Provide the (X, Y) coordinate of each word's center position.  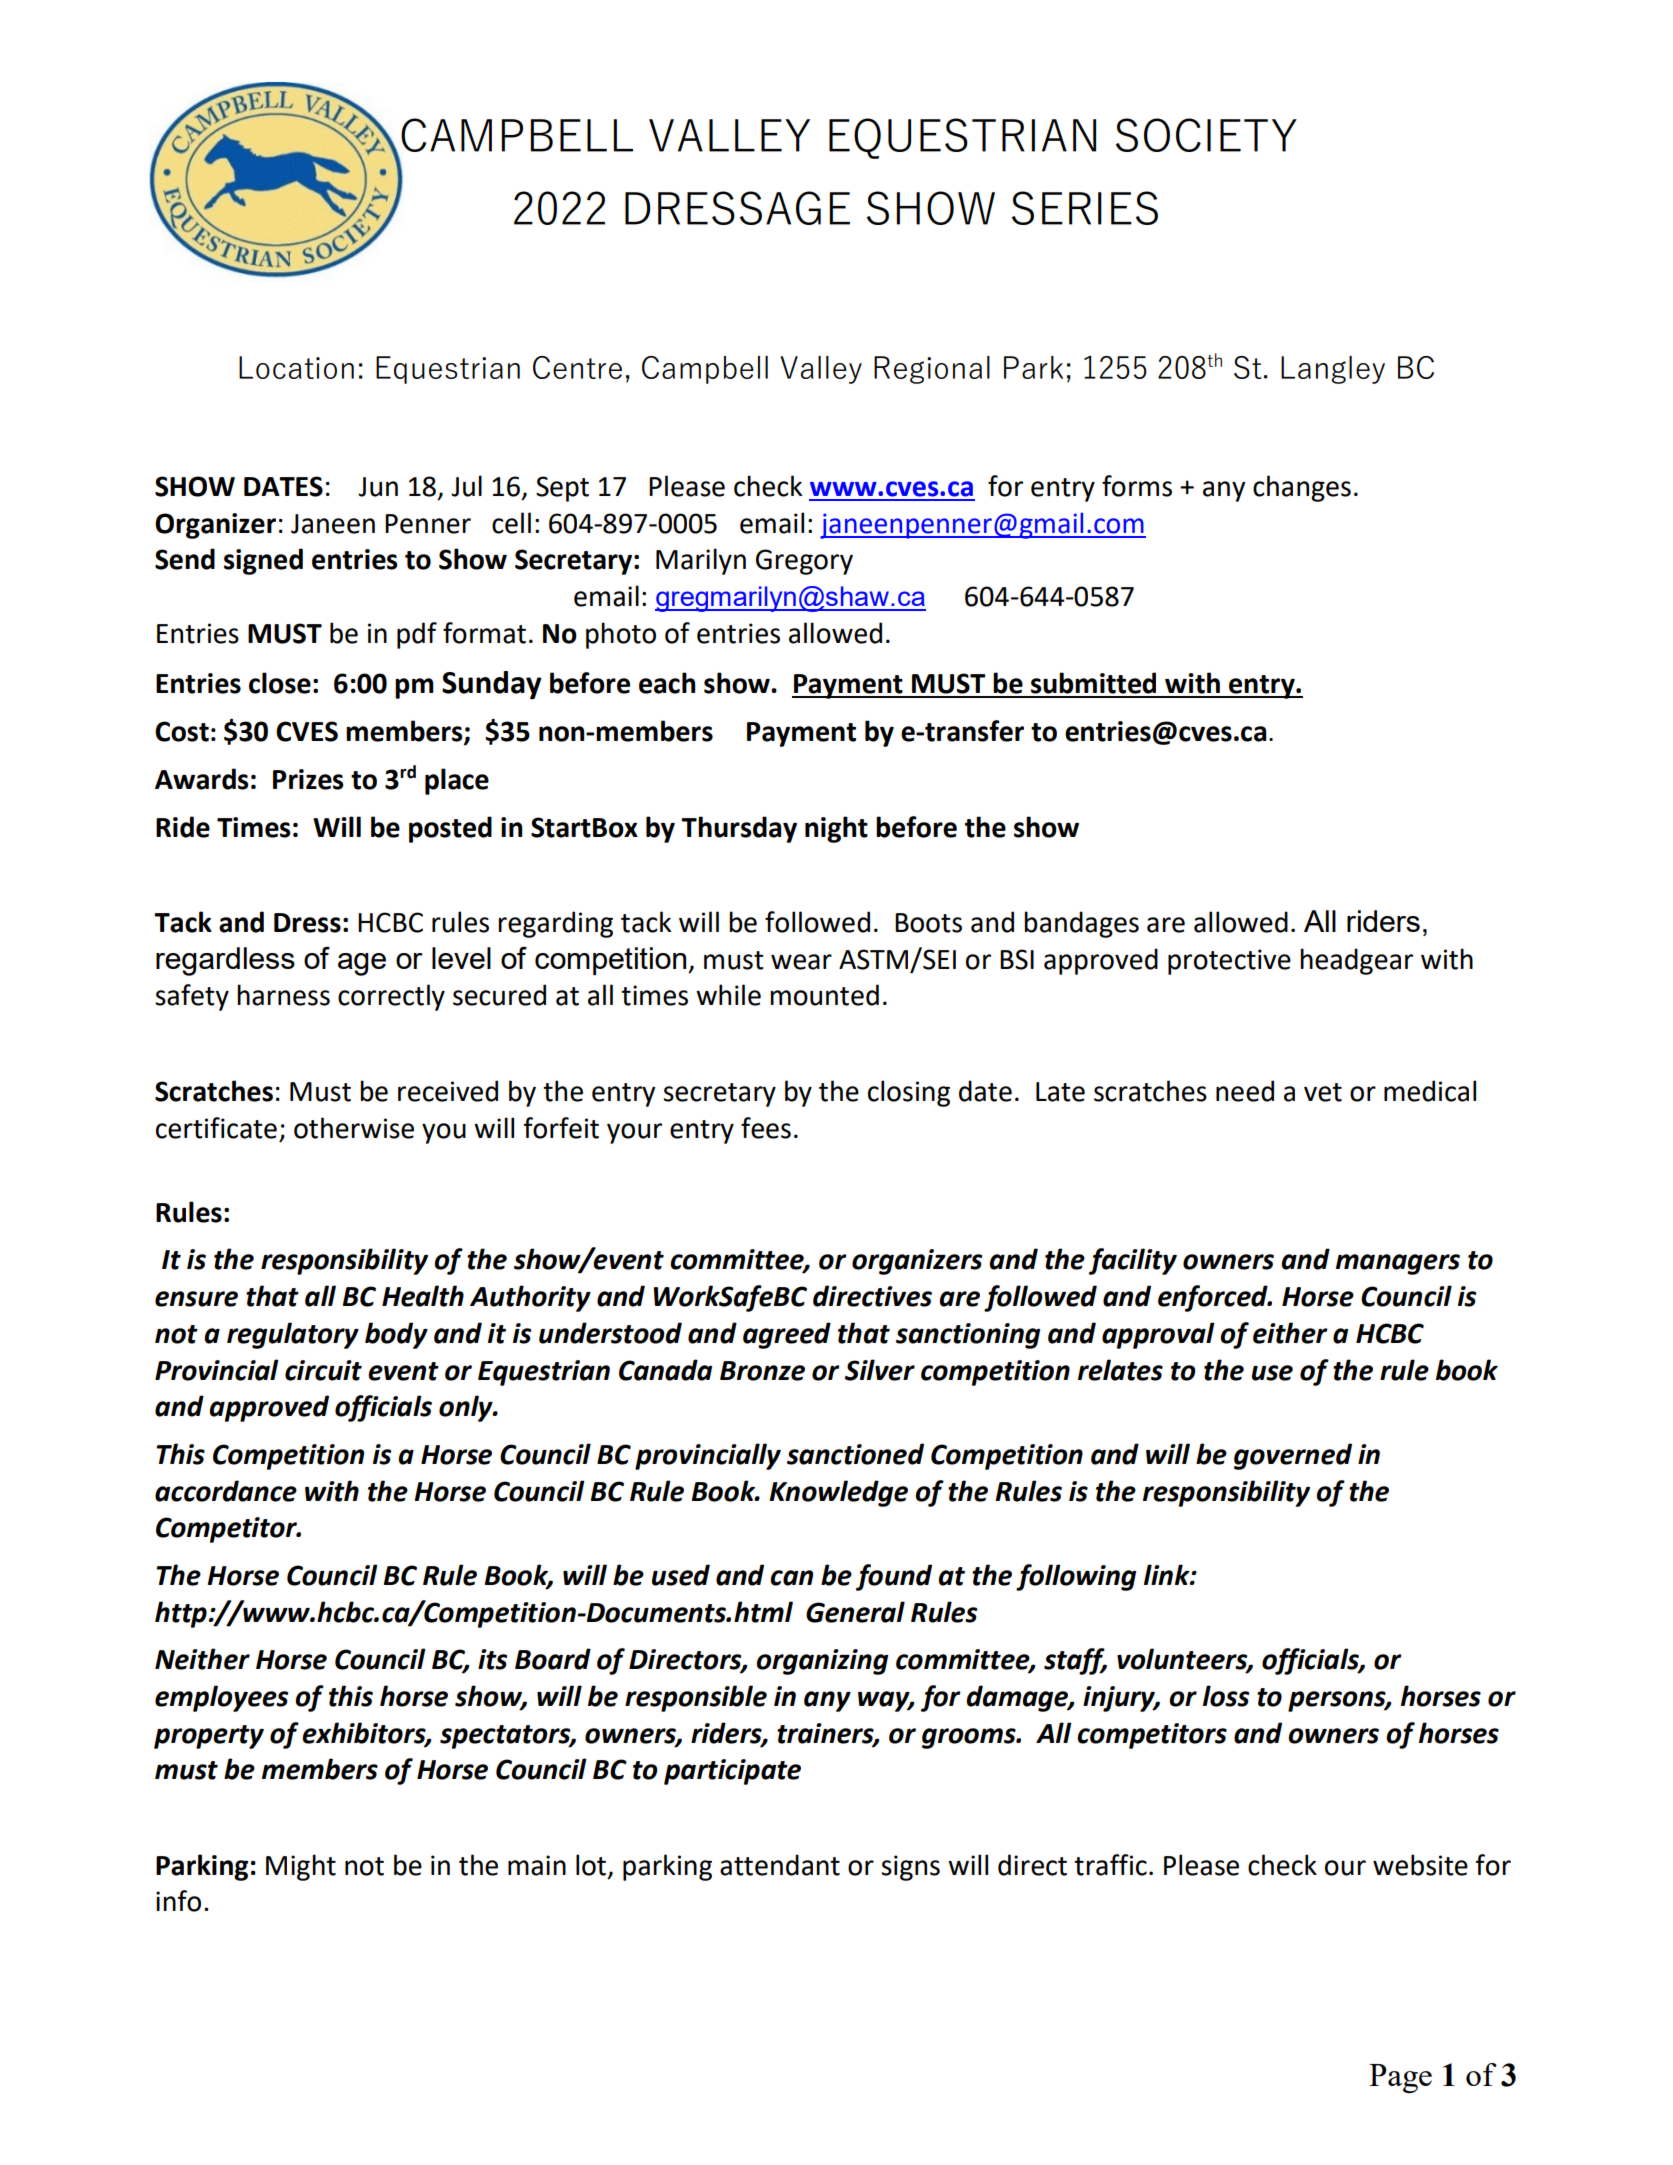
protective (1229, 962)
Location (296, 367)
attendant (780, 1865)
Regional (932, 370)
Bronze (762, 1371)
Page (1400, 2078)
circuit (323, 1370)
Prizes (308, 779)
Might (301, 1867)
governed (1293, 1456)
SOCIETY (1206, 135)
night (836, 829)
